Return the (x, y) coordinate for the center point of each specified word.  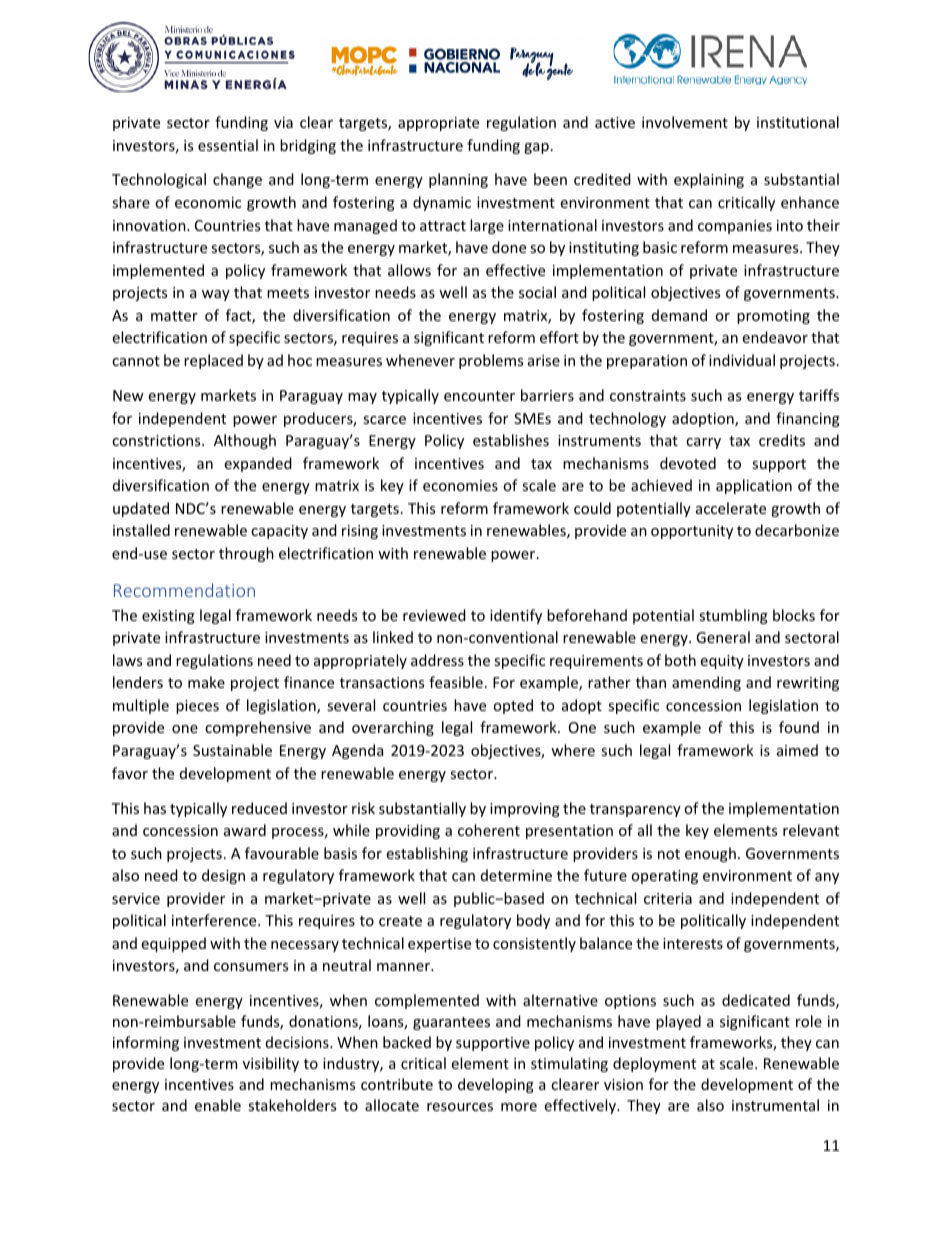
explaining (709, 180)
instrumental (775, 1105)
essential (228, 145)
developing (496, 1085)
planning (458, 180)
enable (218, 1105)
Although (245, 441)
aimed (797, 750)
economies (460, 485)
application (754, 486)
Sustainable (232, 750)
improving (525, 810)
